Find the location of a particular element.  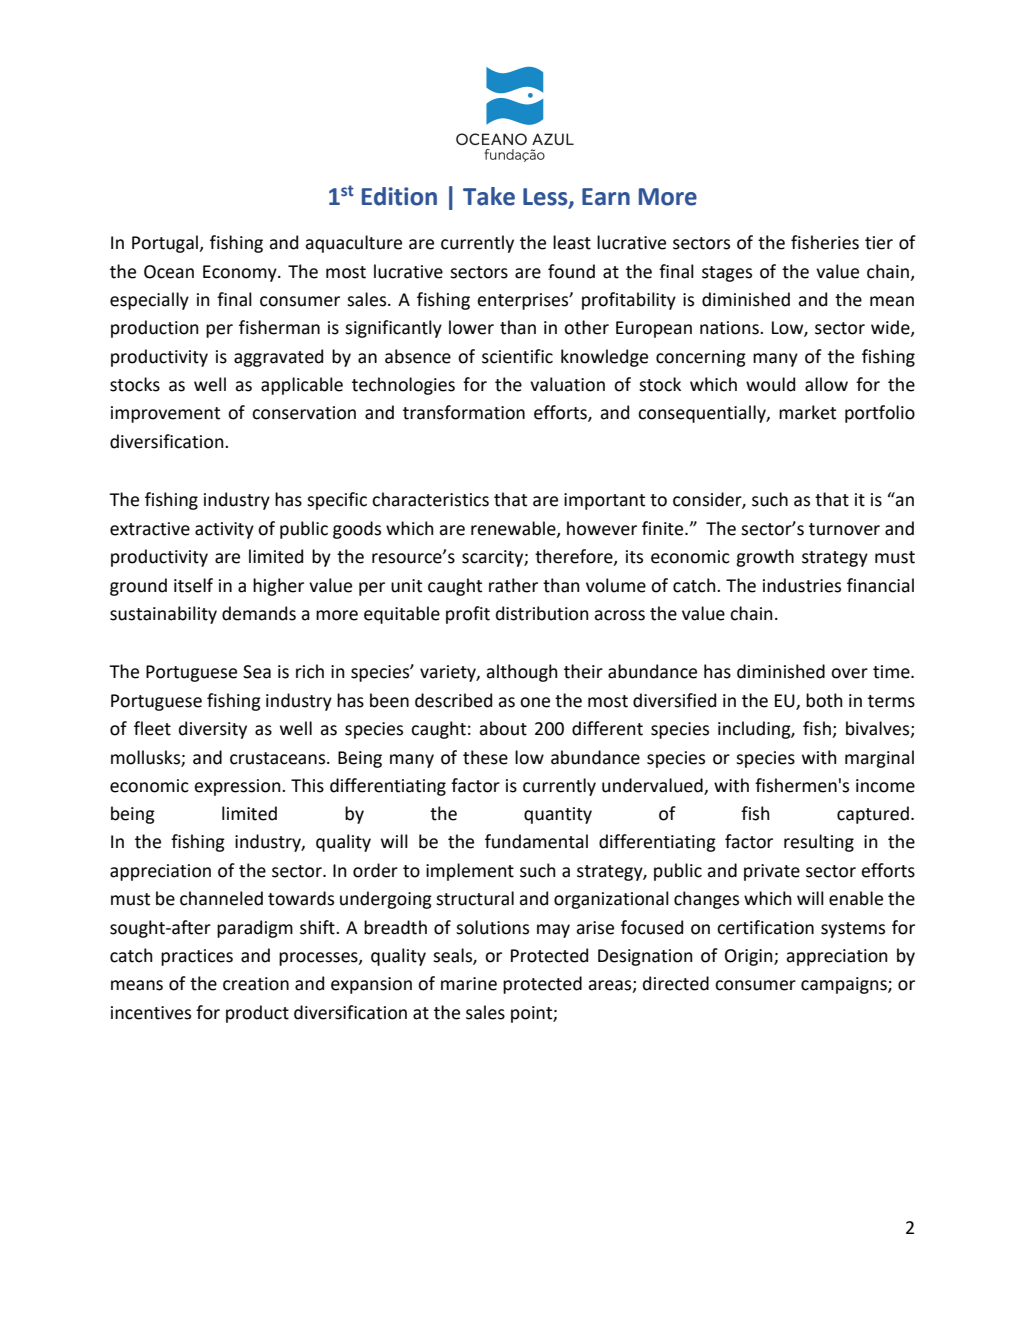

fundamental is located at coordinates (536, 841).
